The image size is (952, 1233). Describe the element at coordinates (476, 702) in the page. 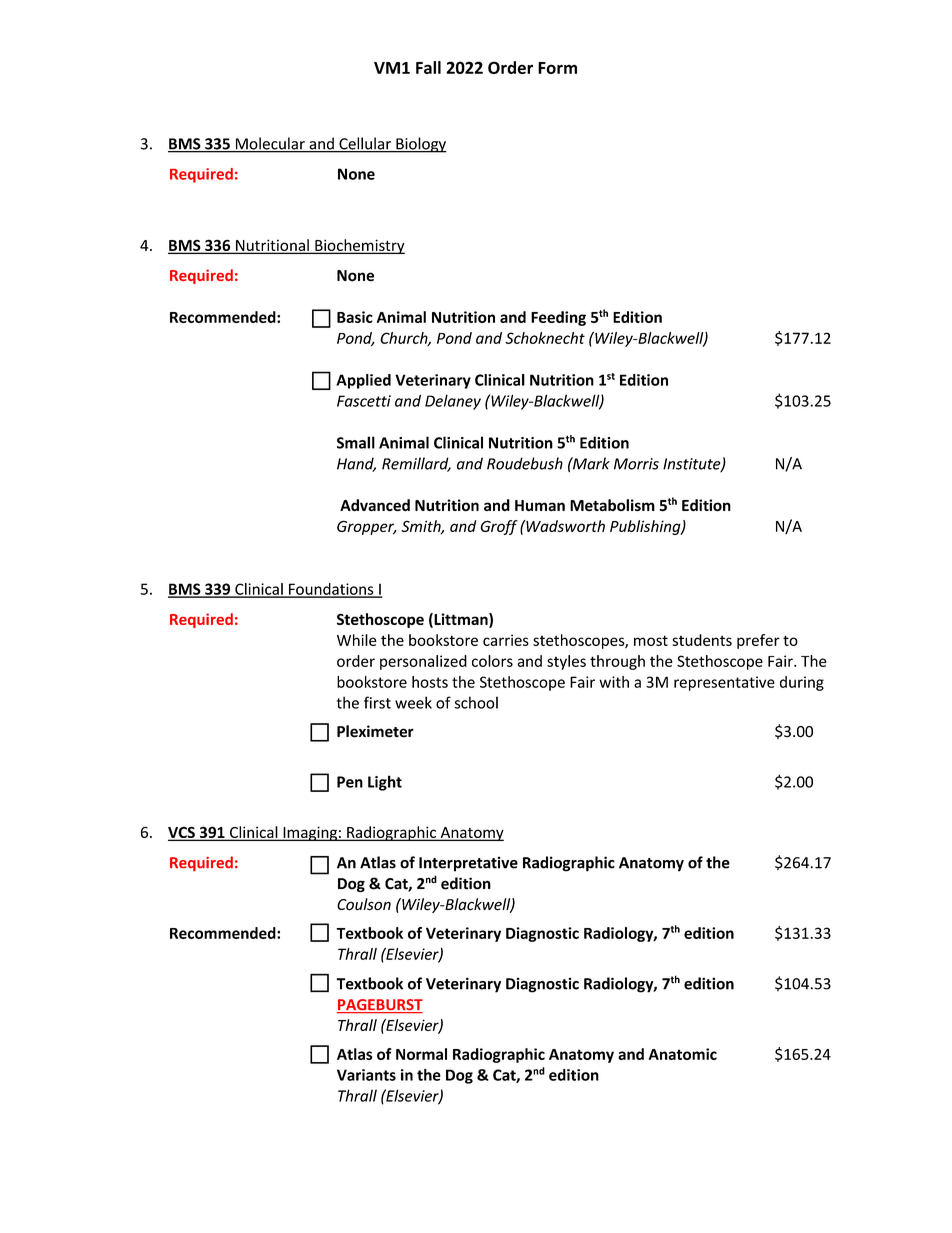

I see `school` at that location.
